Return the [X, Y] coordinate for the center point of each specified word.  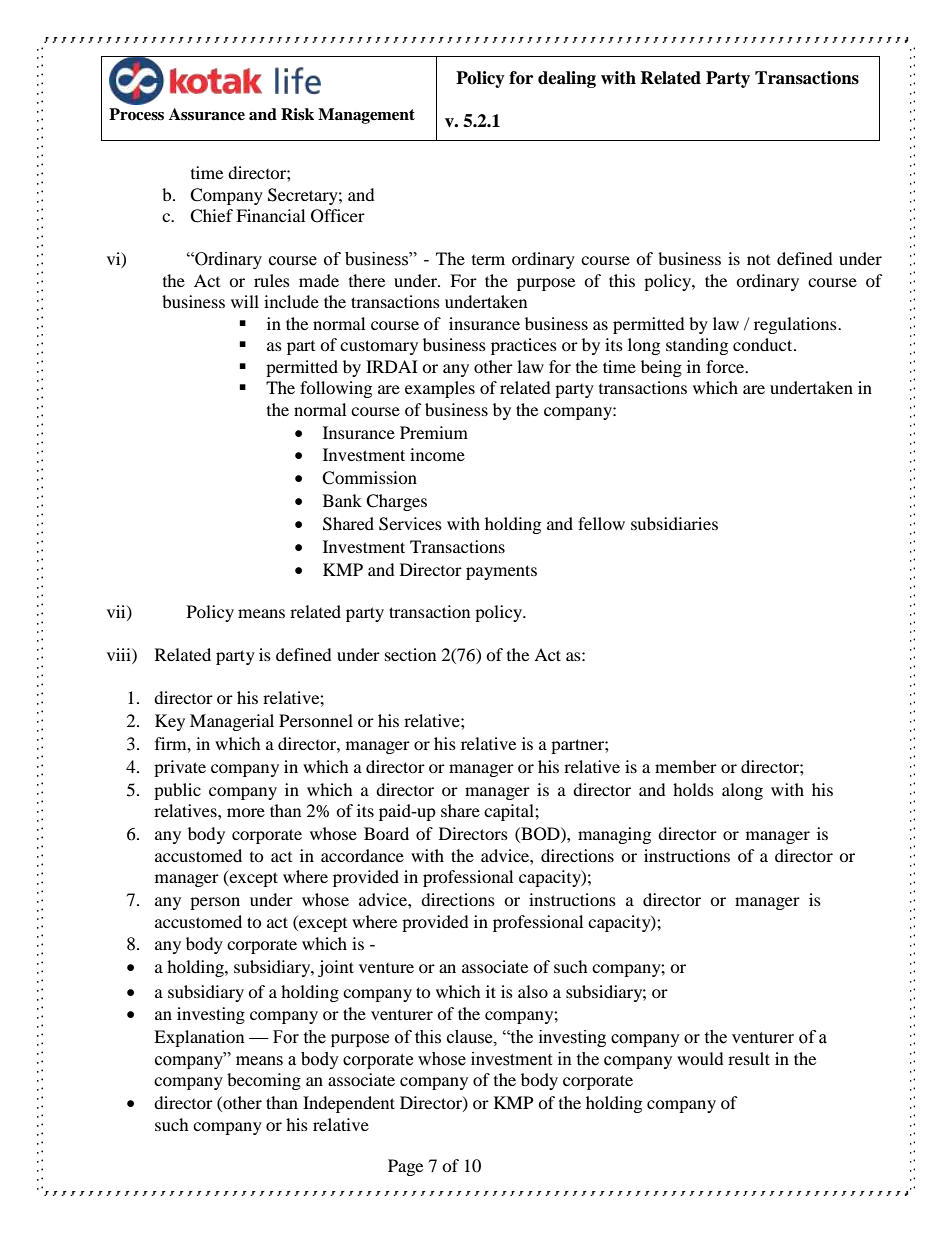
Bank [342, 500]
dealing [567, 79]
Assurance [207, 114]
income [437, 454]
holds [693, 789]
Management [366, 116]
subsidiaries [674, 523]
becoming [264, 1081]
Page [405, 1167]
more [246, 812]
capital [510, 812]
